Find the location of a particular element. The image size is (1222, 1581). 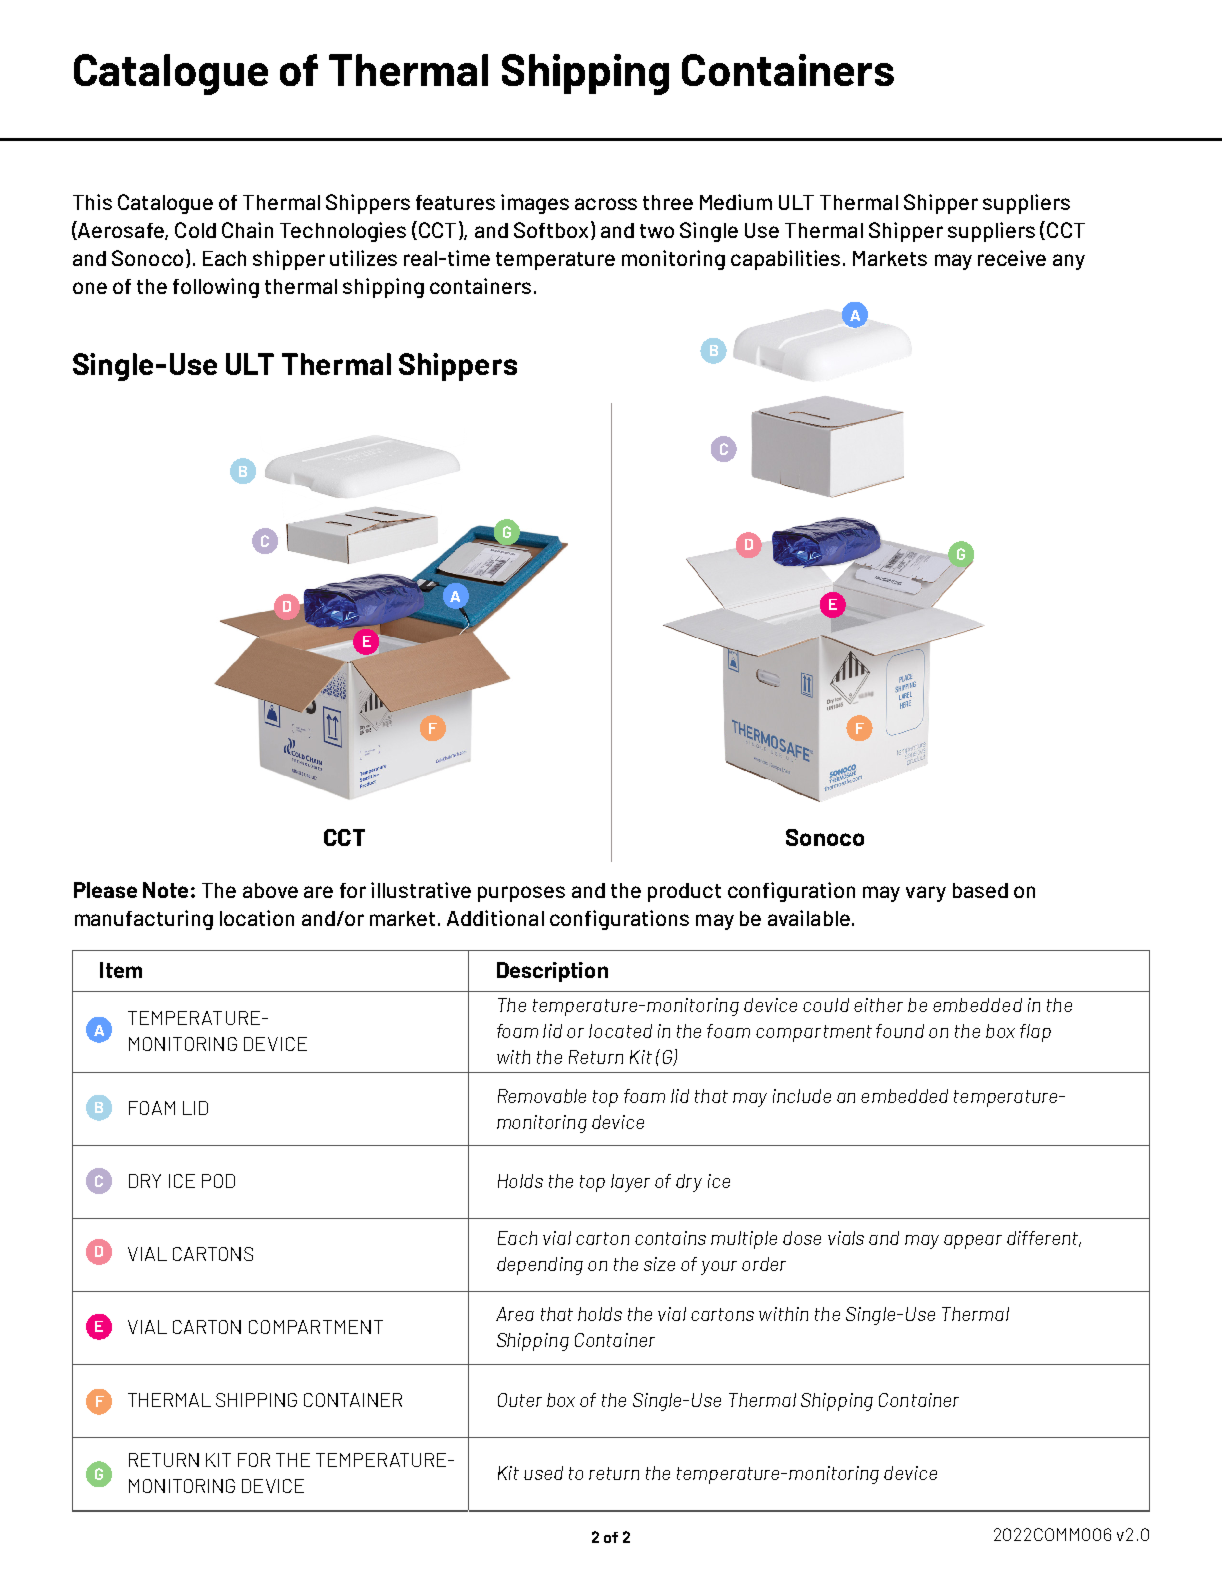

based is located at coordinates (980, 890).
